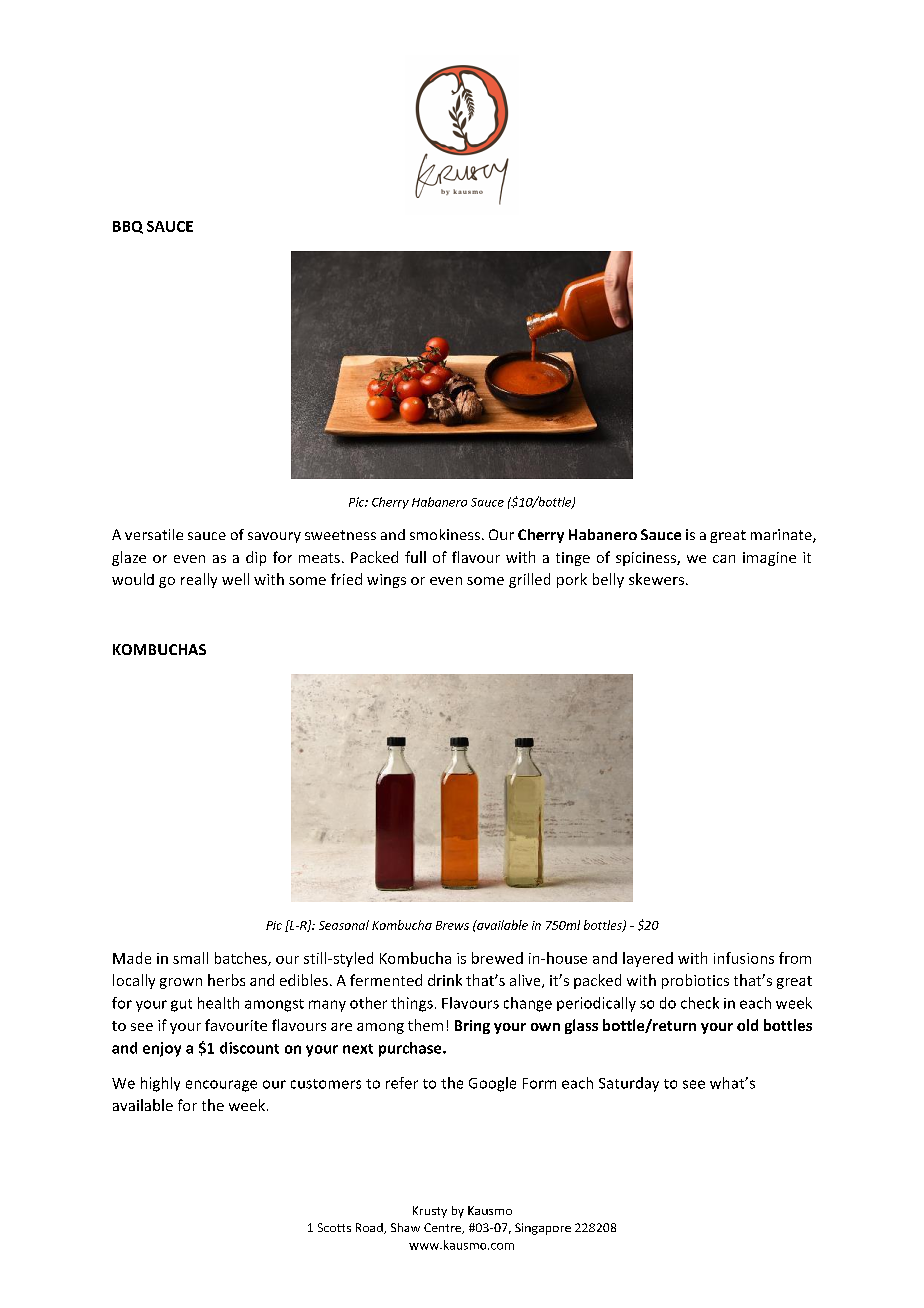  I want to click on BBQ, so click(128, 227).
